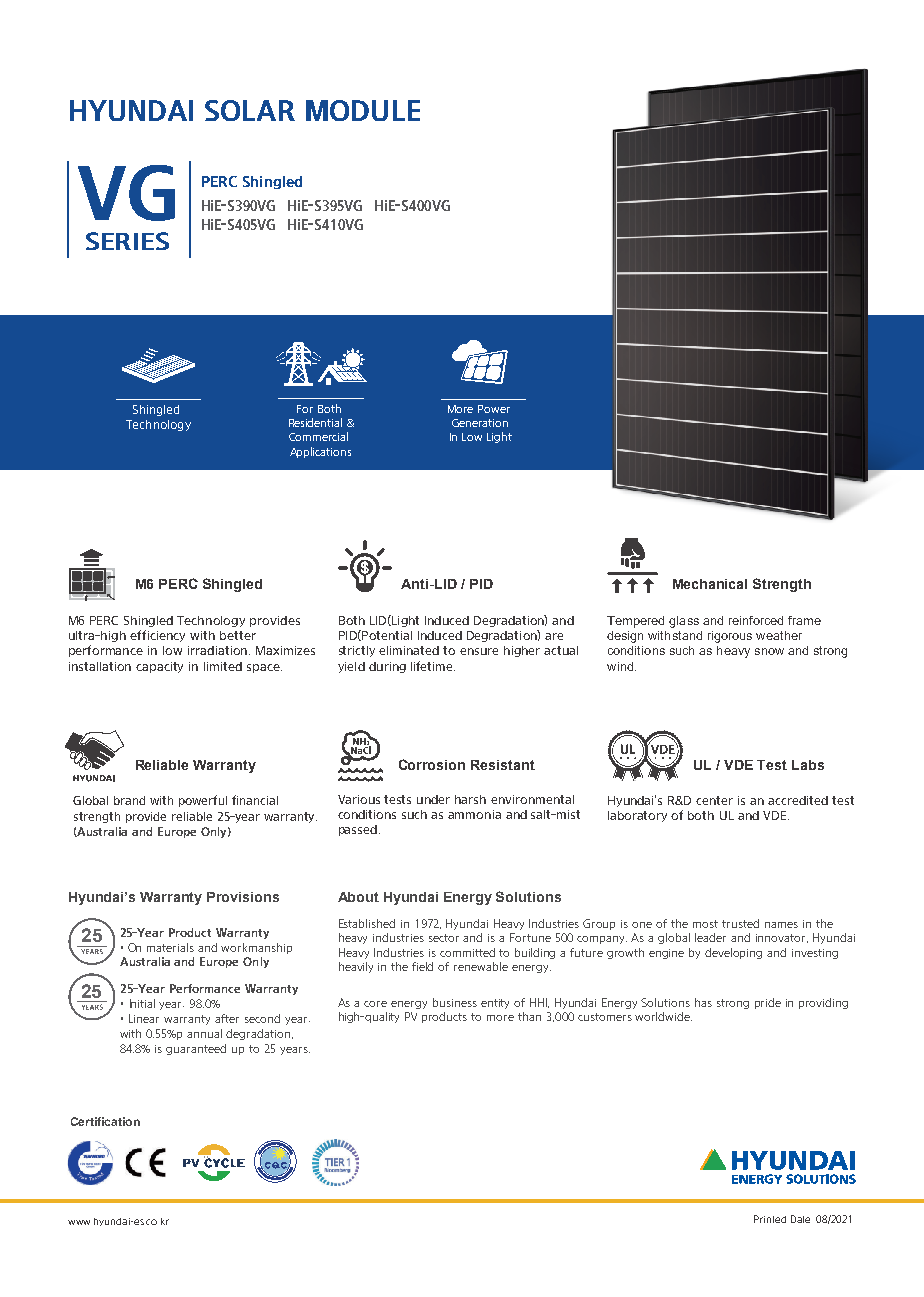 This screenshot has height=1297, width=924. What do you see at coordinates (170, 947) in the screenshot?
I see `materials` at bounding box center [170, 947].
